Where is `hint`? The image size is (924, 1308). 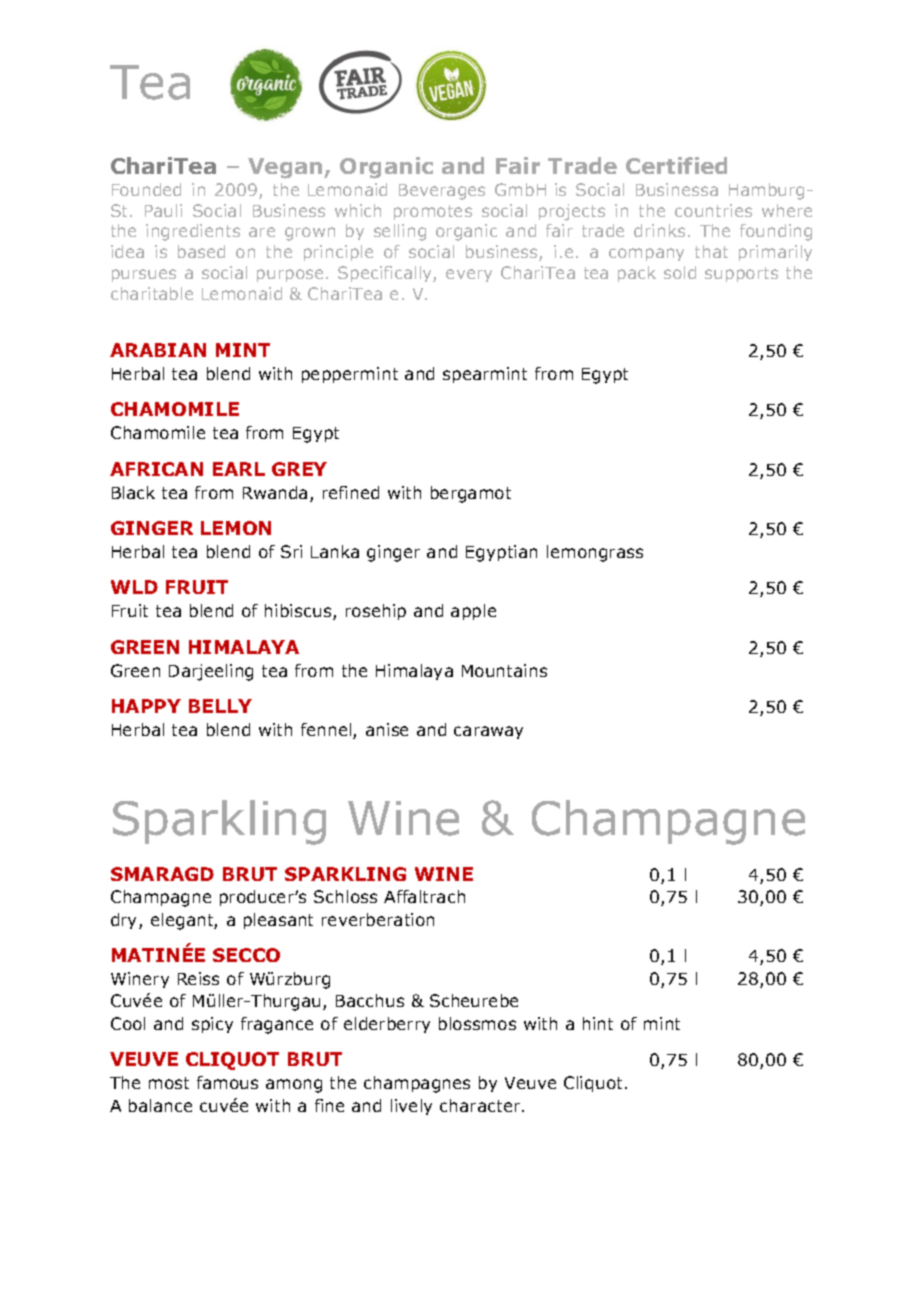 hint is located at coordinates (598, 1023).
